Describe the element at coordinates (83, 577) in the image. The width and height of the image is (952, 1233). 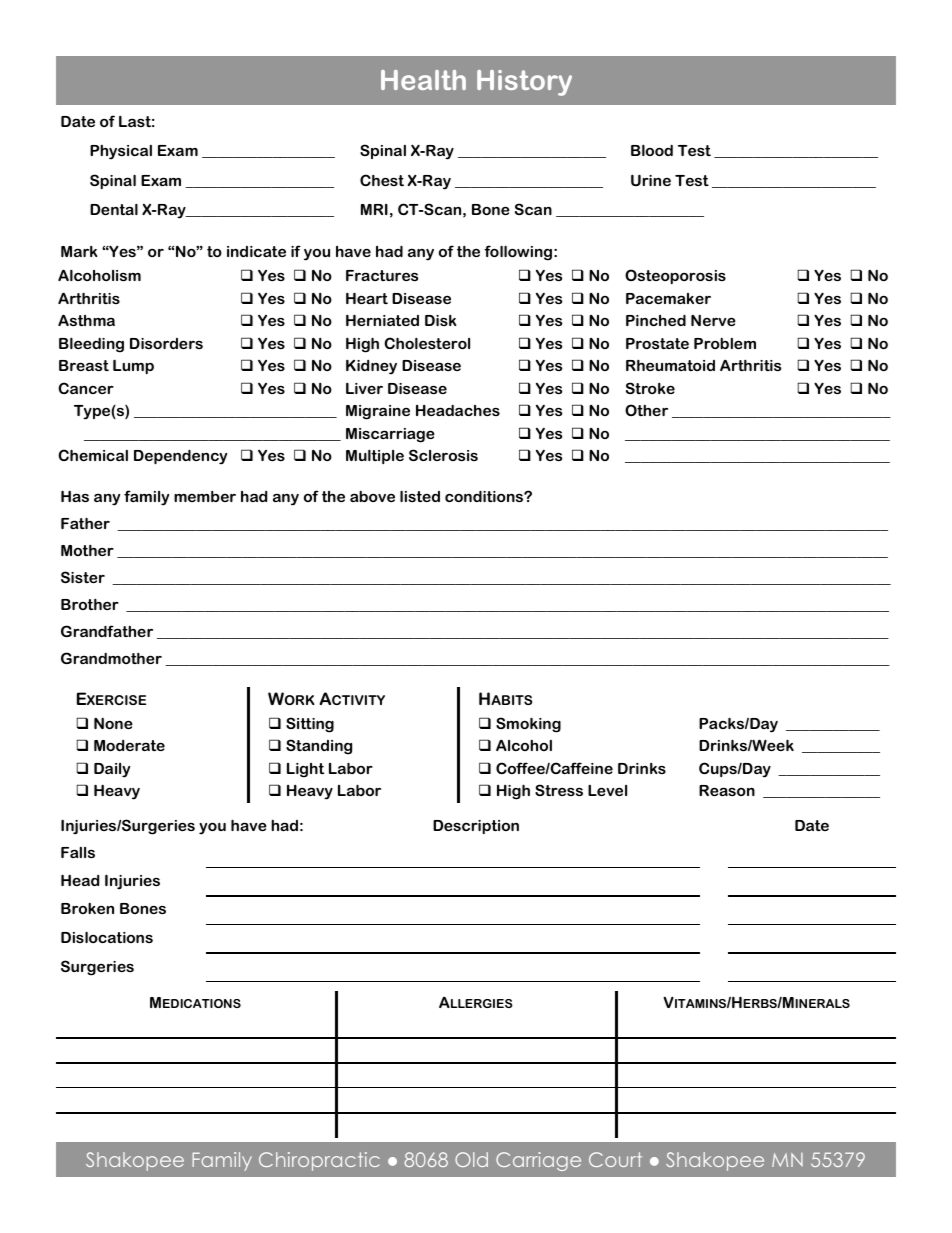
I see `Sister` at that location.
